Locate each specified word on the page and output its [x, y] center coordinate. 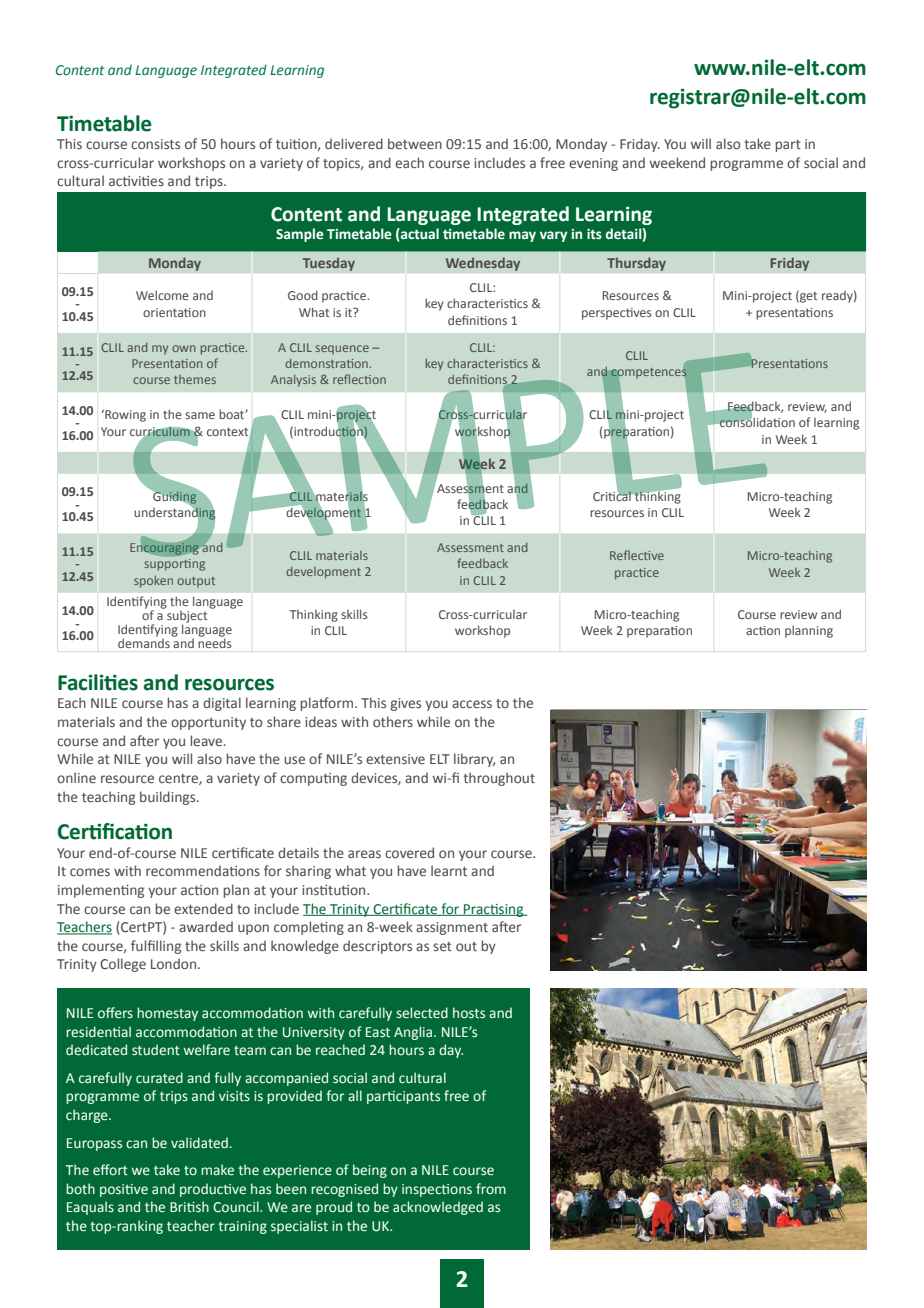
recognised [344, 1190]
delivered [354, 143]
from [491, 1188]
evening [593, 164]
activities [136, 181]
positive [124, 1190]
